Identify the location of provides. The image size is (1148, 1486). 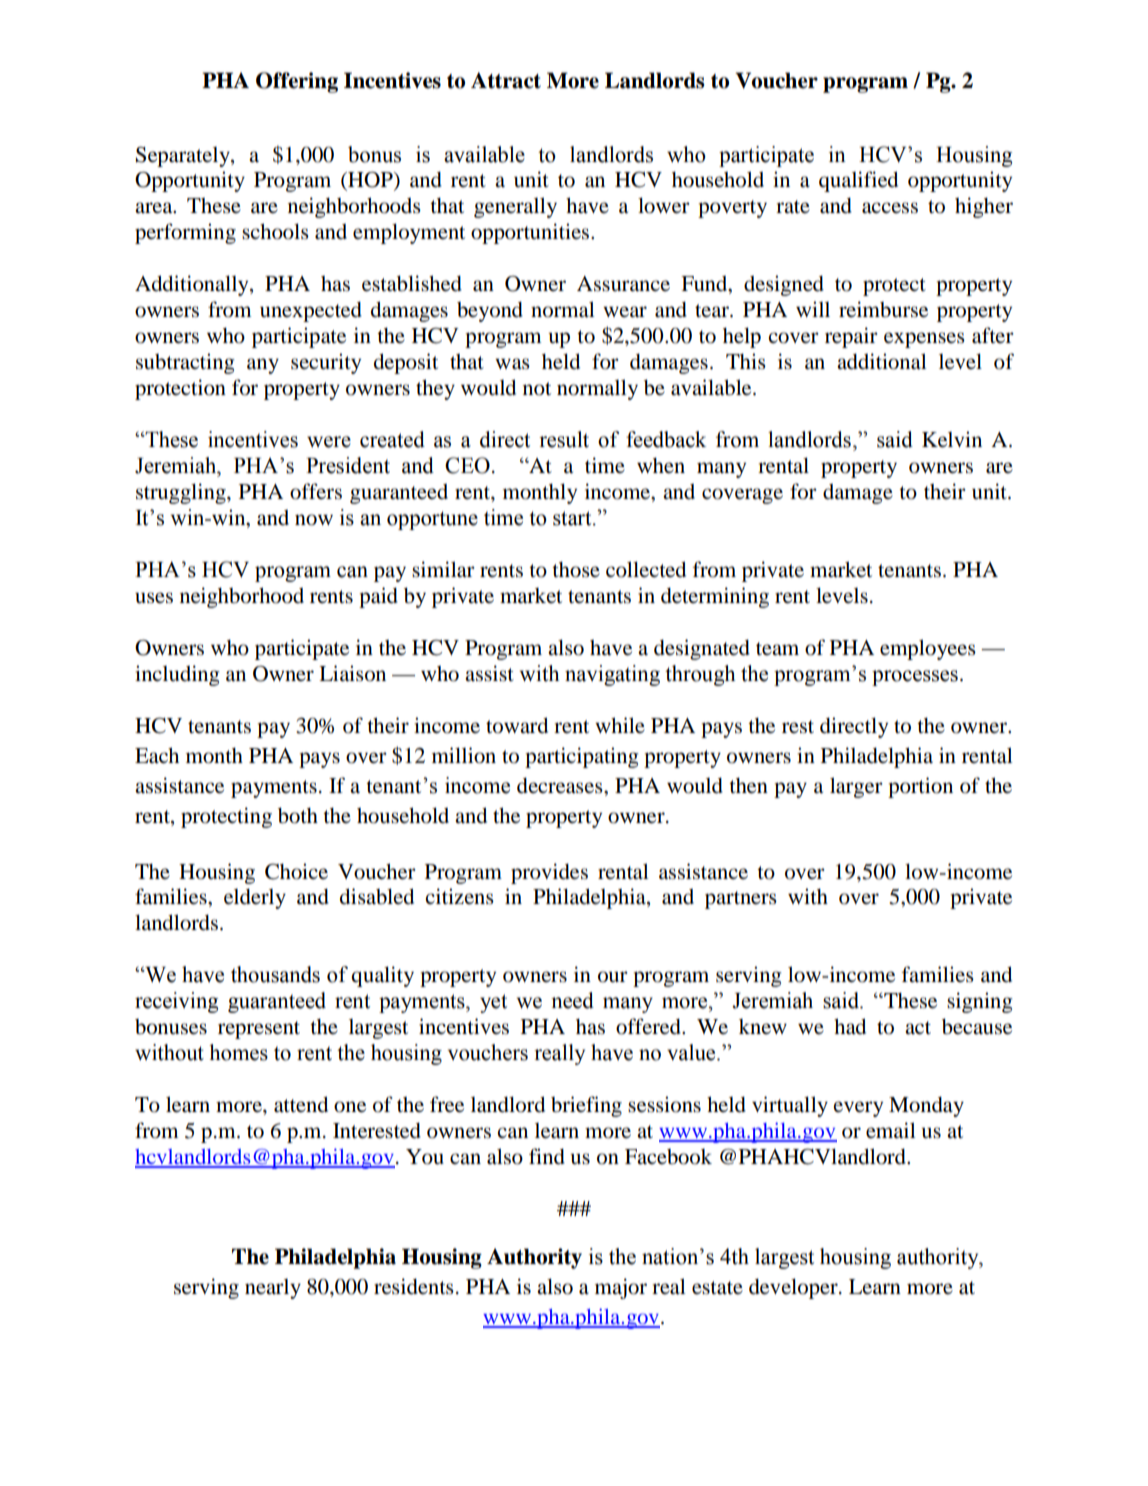
(549, 873).
